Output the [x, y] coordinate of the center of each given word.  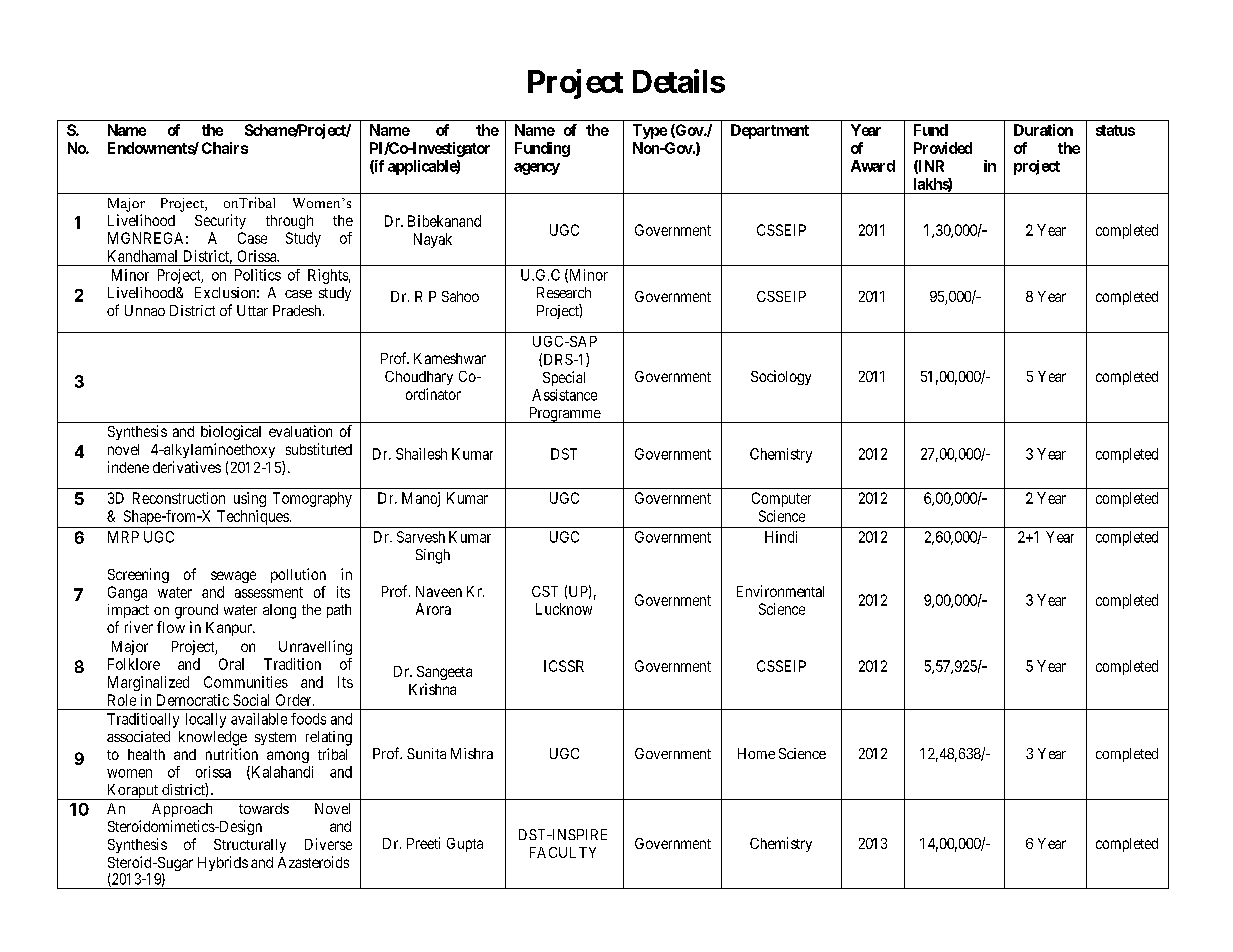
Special [564, 378]
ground [196, 611]
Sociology [781, 377]
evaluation [300, 431]
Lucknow [564, 609]
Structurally [250, 846]
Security [220, 221]
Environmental [780, 591]
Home [756, 753]
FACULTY [563, 852]
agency [537, 169]
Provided [943, 148]
